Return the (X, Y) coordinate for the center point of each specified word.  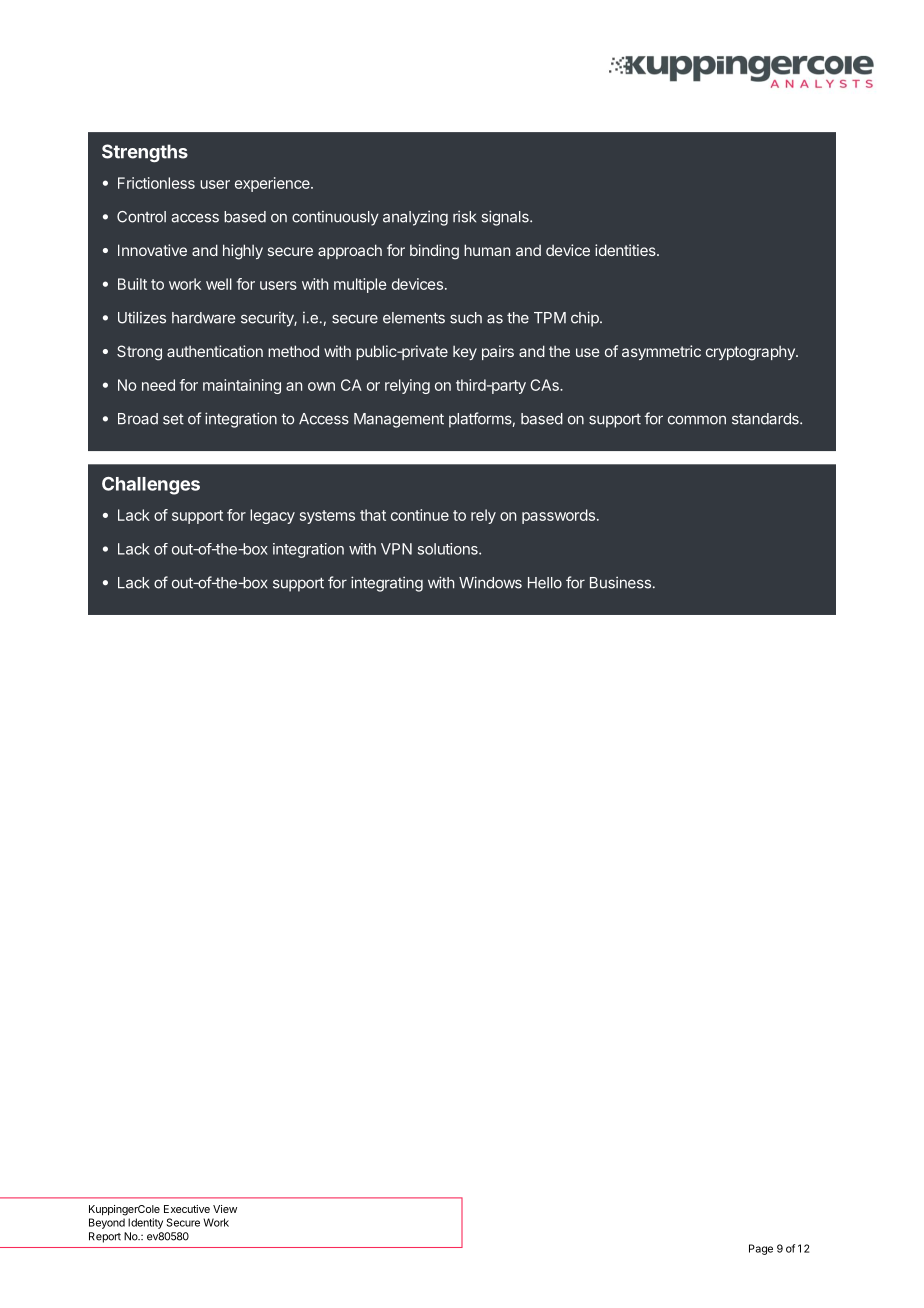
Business (620, 582)
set (173, 419)
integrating (387, 584)
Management (399, 420)
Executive (187, 1209)
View (225, 1209)
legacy (272, 516)
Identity (145, 1223)
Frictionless (156, 183)
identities (626, 250)
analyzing (415, 218)
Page (761, 1249)
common (697, 420)
